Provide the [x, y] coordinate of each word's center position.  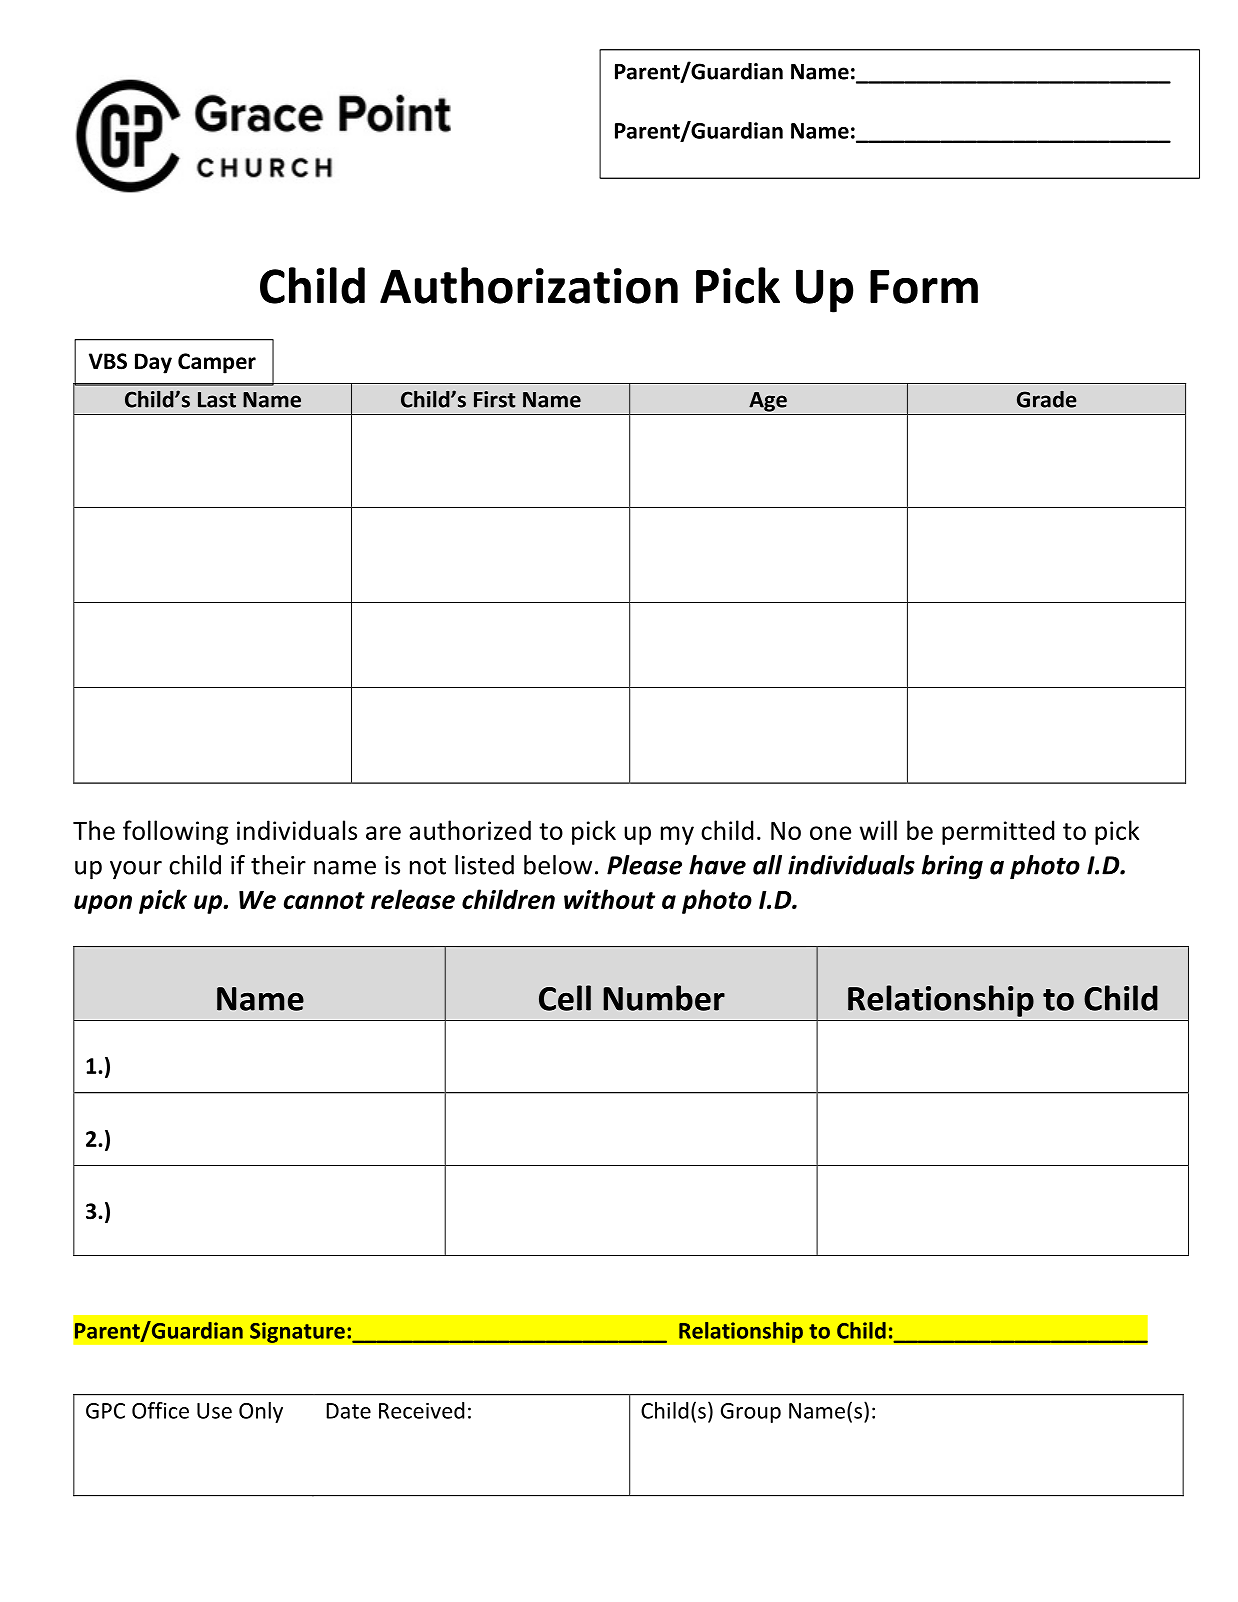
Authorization [529, 285]
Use [214, 1411]
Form [924, 287]
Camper [217, 363]
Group [751, 1413]
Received [422, 1410]
